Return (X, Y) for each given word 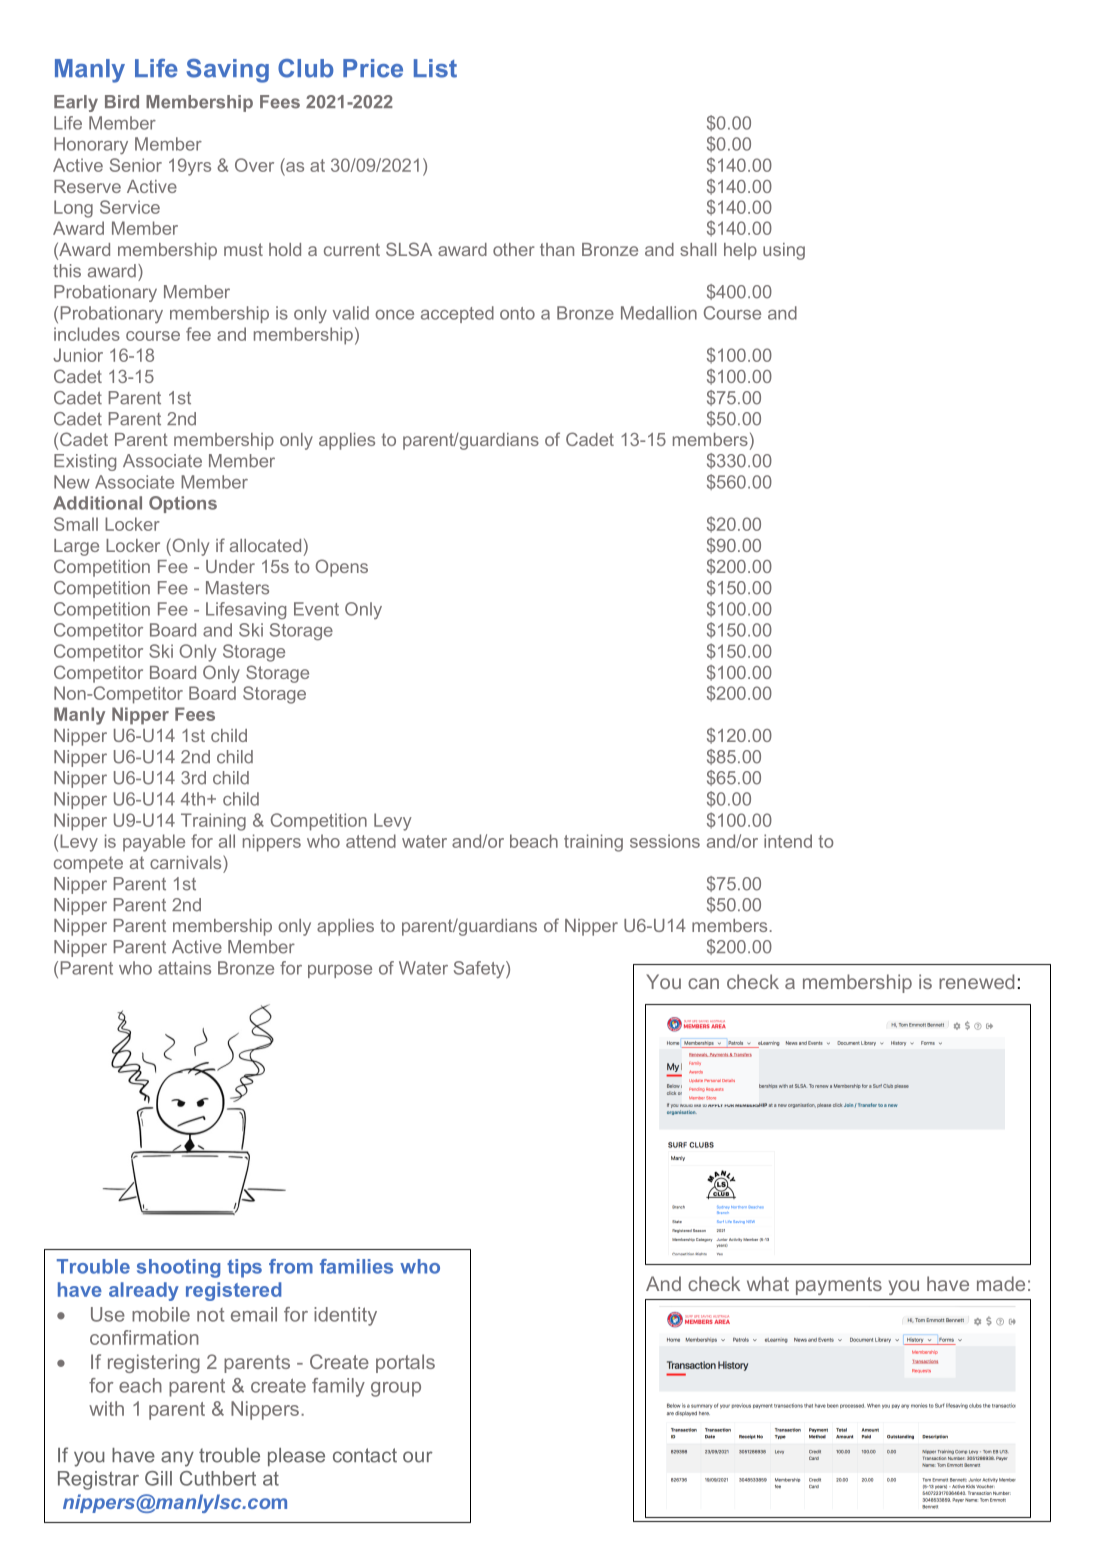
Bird (122, 102)
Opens (342, 568)
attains (184, 968)
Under (230, 566)
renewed (976, 981)
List (435, 68)
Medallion (659, 313)
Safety (480, 970)
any (177, 1459)
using (784, 251)
